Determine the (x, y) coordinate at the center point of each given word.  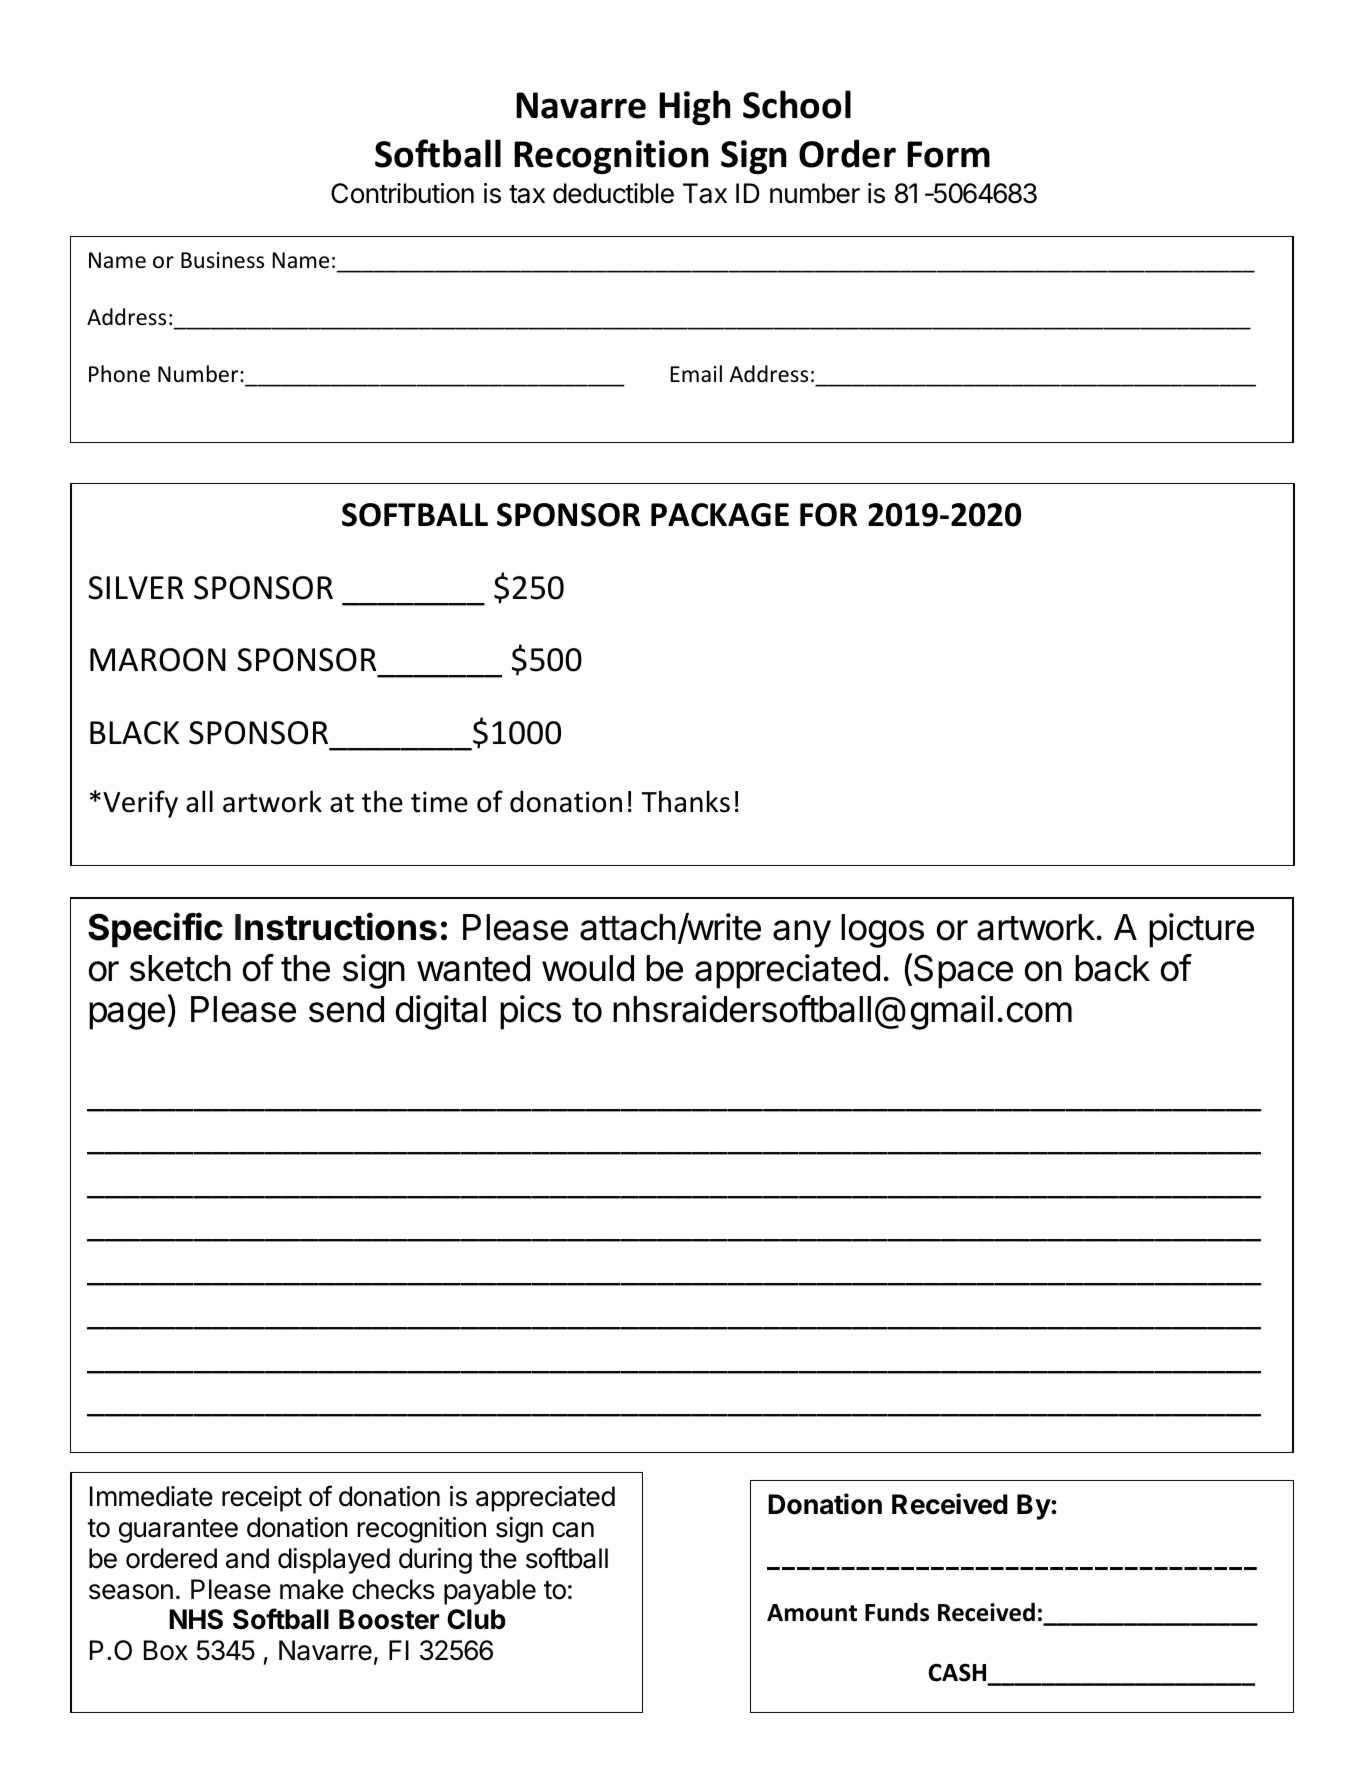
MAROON (158, 660)
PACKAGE (720, 515)
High (695, 107)
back (1112, 968)
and (247, 1558)
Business (222, 260)
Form (948, 154)
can (573, 1530)
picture (1201, 930)
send (346, 1009)
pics (530, 1012)
